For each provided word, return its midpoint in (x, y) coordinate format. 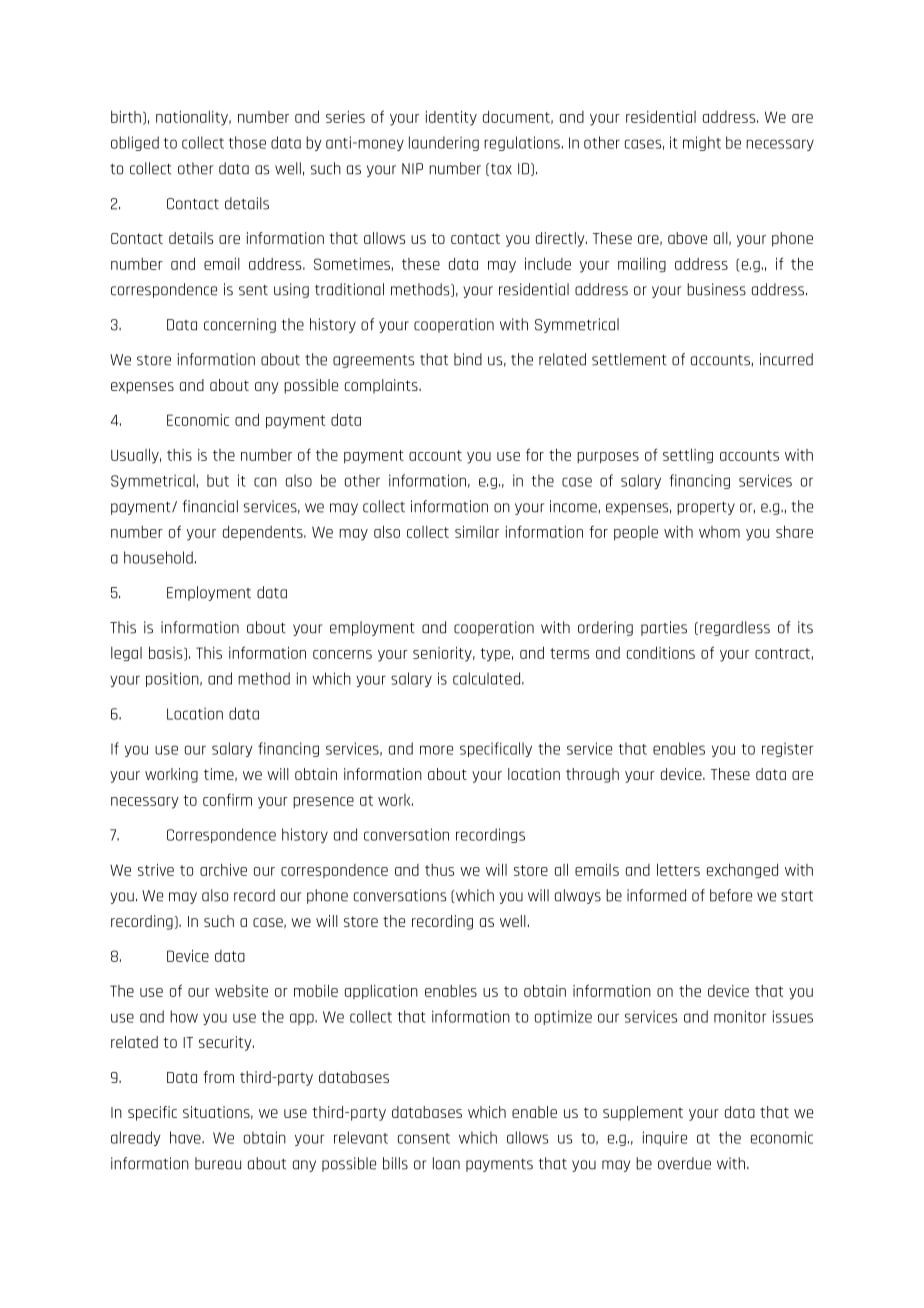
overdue (684, 1163)
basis (167, 653)
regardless (735, 628)
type (495, 655)
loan (446, 1163)
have (186, 1137)
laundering (444, 143)
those (247, 142)
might (702, 143)
